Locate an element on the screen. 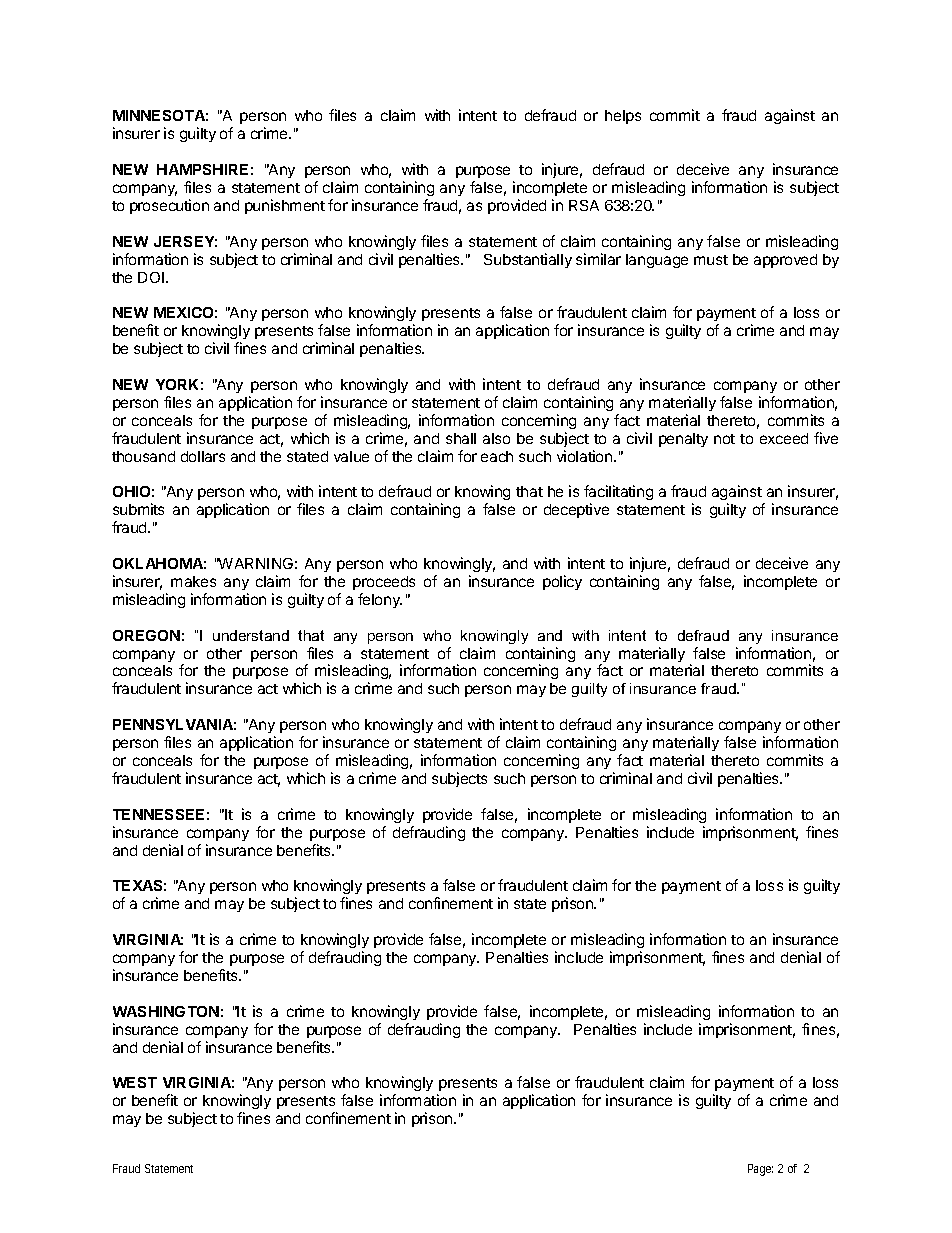 This screenshot has width=952, height=1233. RSA is located at coordinates (584, 205).
